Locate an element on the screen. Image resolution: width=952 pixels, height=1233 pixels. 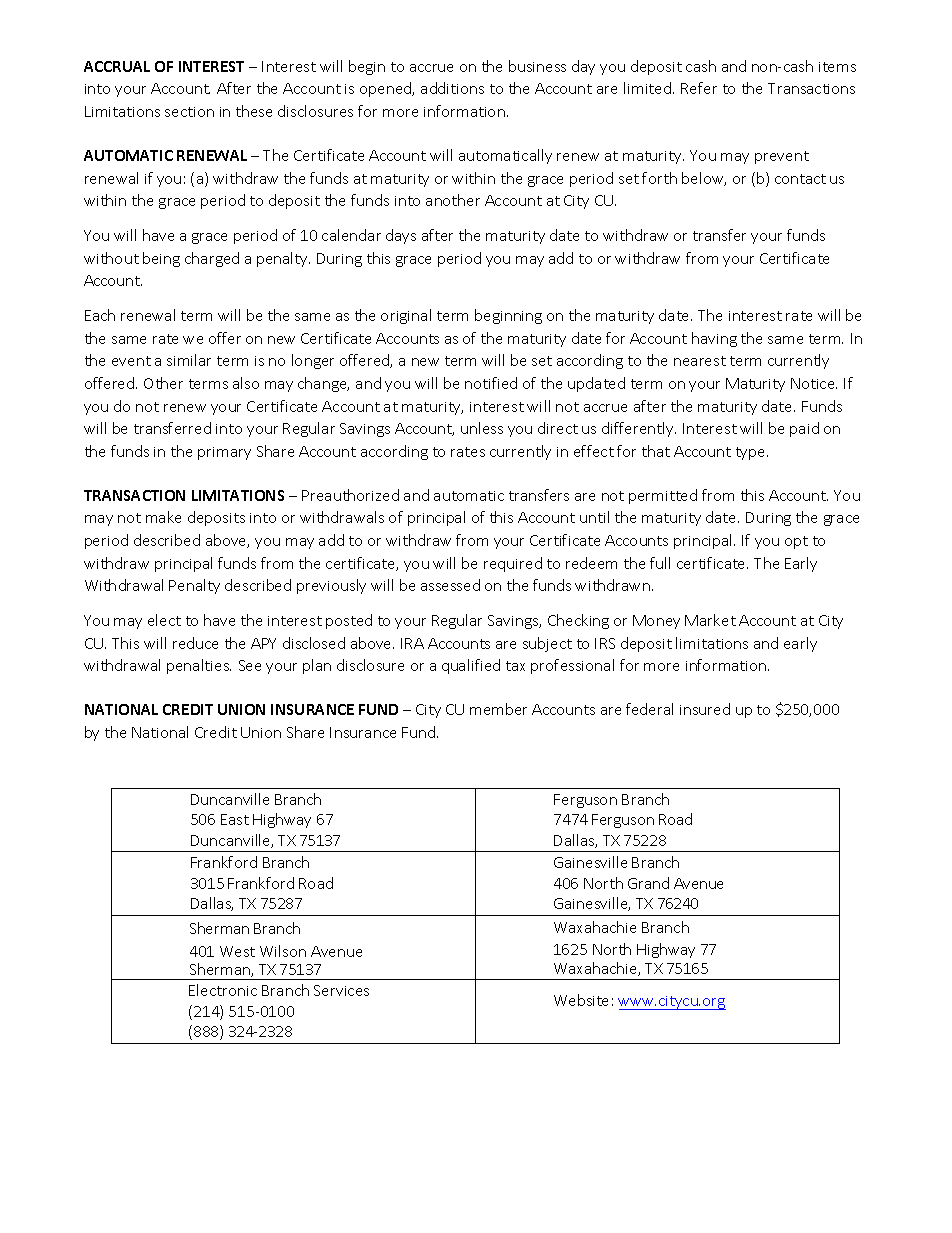
additions is located at coordinates (452, 88).
